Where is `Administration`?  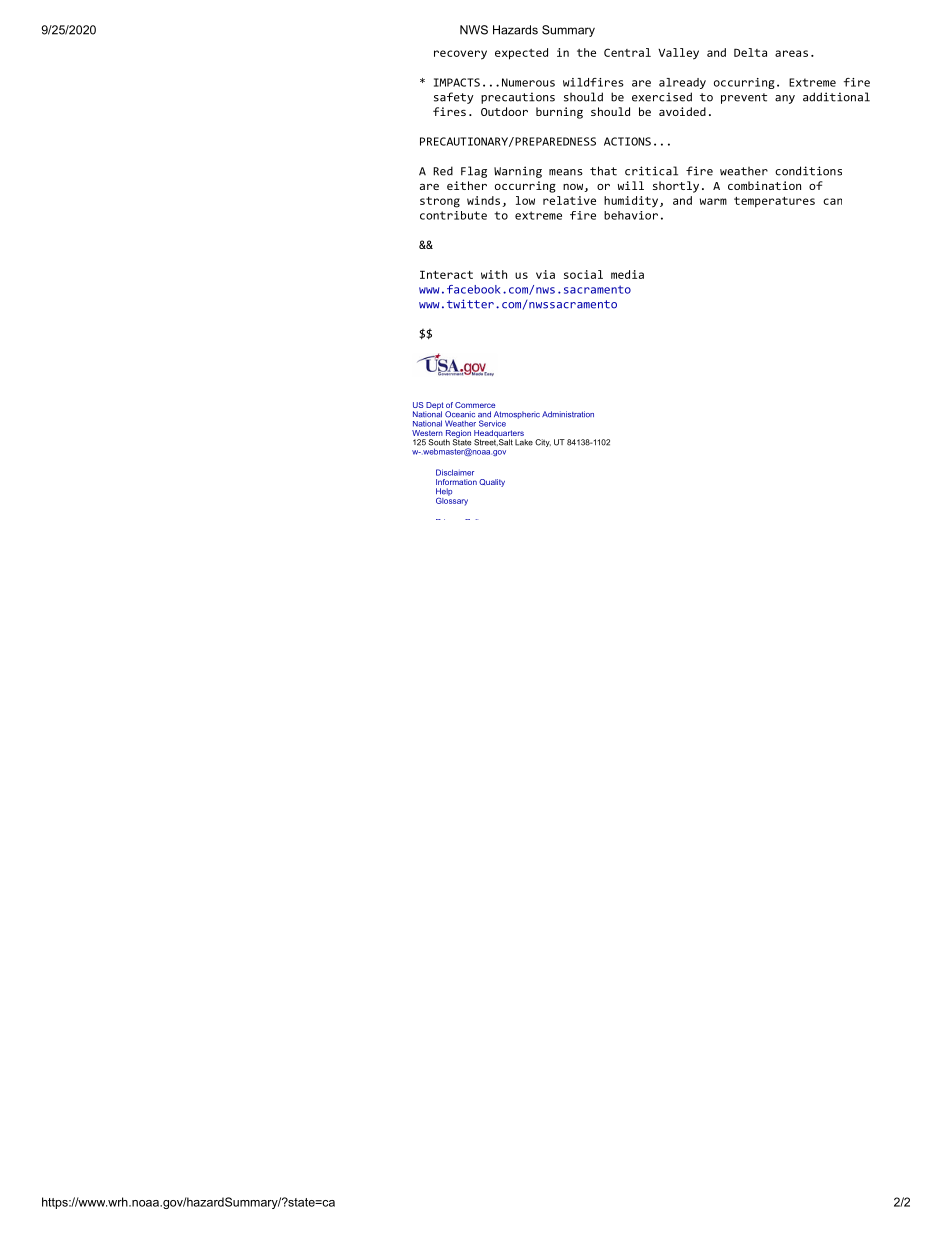
Administration is located at coordinates (568, 414).
